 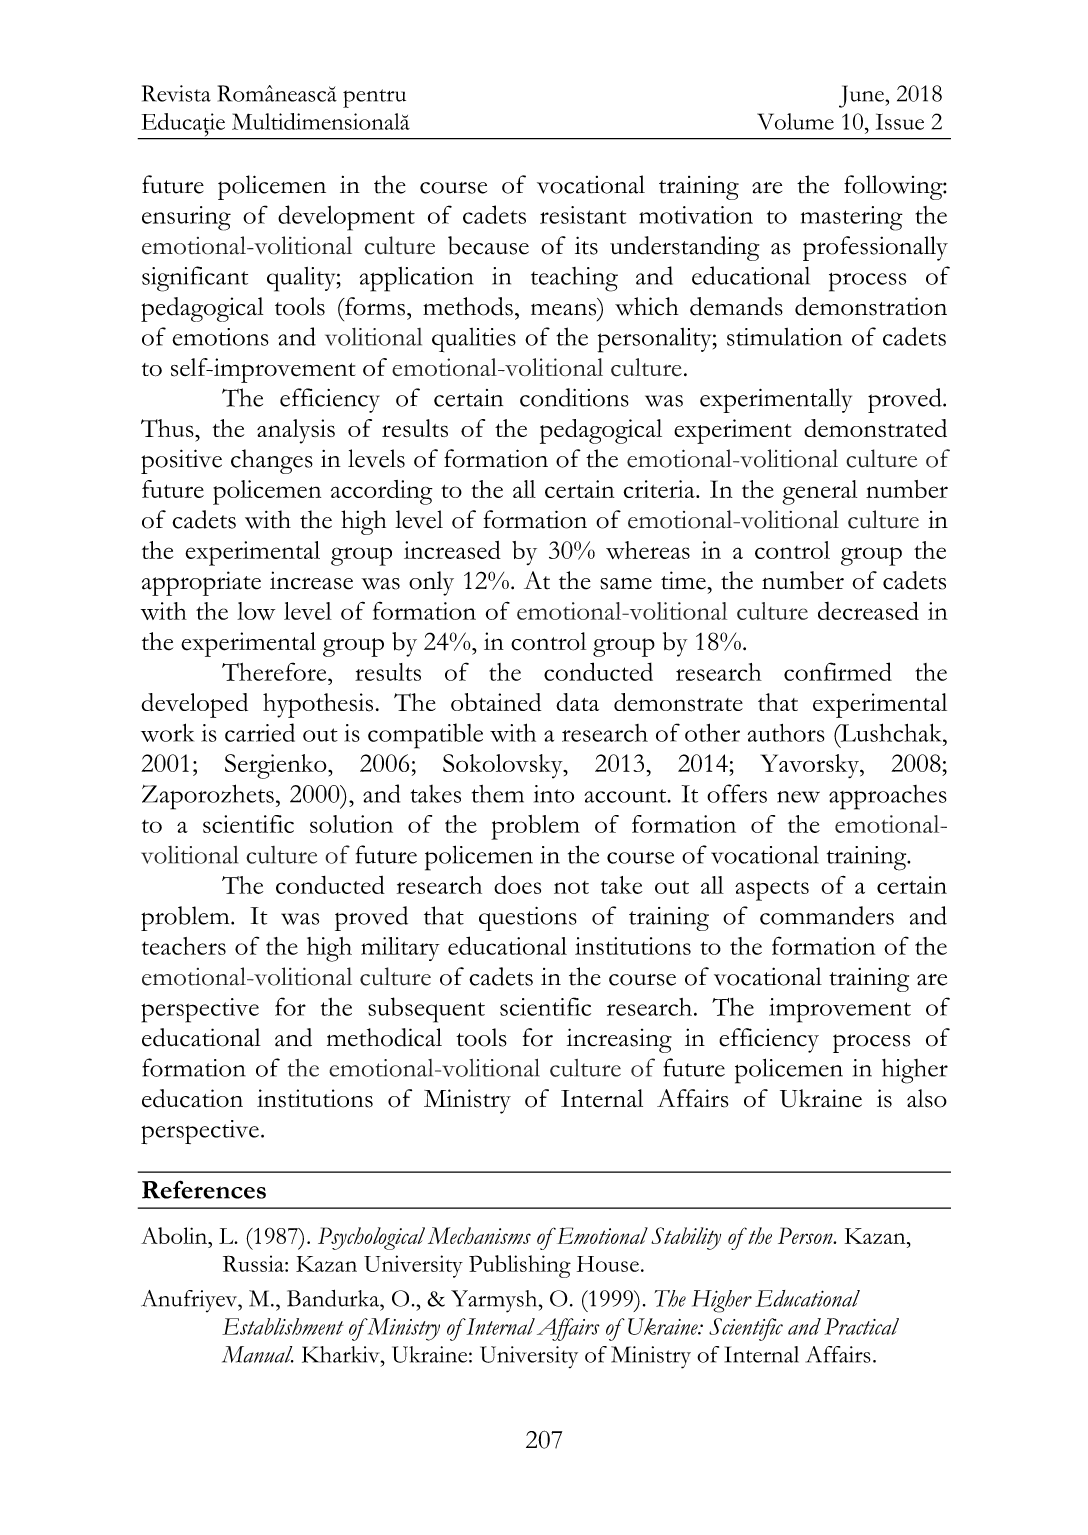 I want to click on authors, so click(x=786, y=733).
